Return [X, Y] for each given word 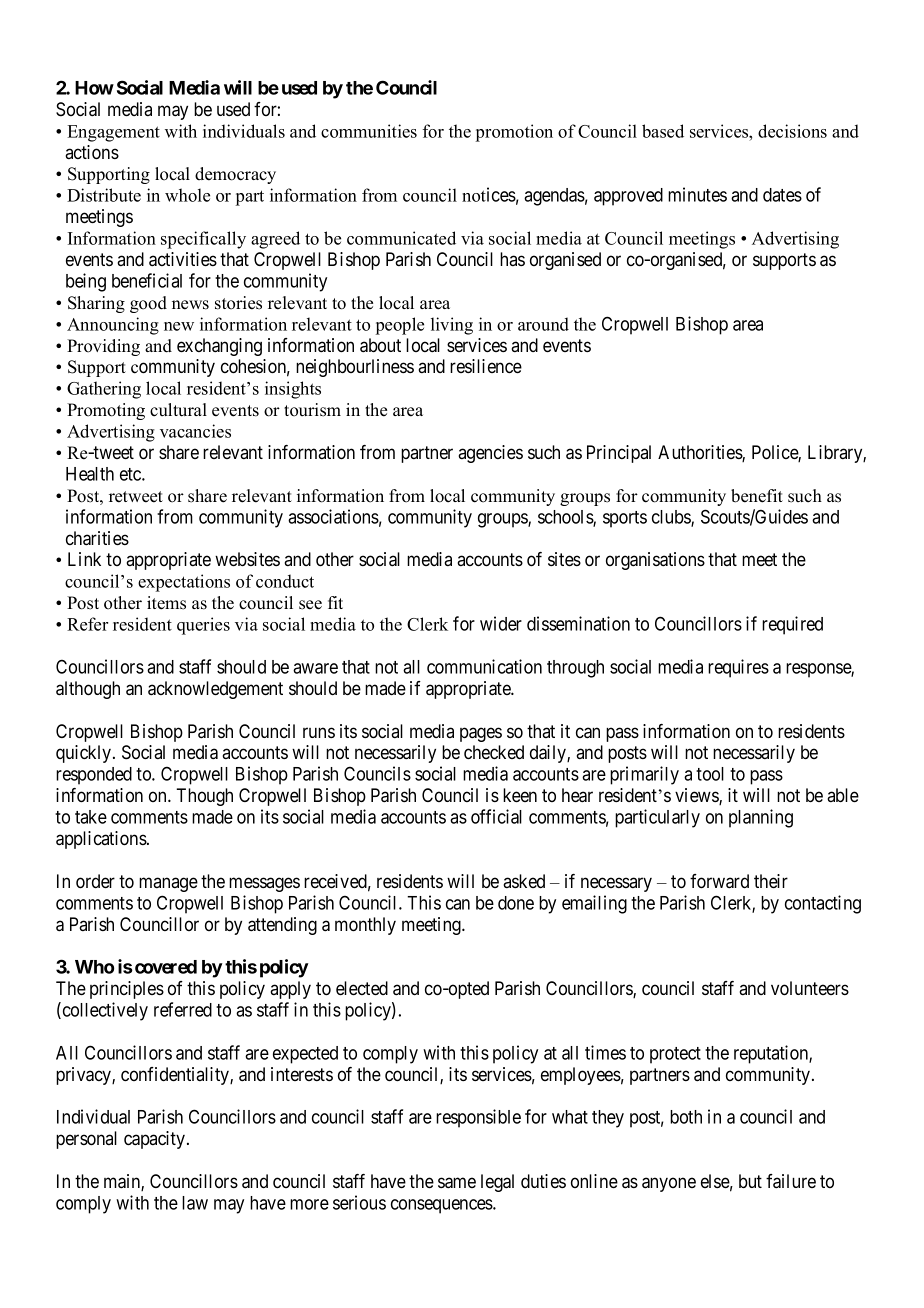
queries [203, 626]
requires [738, 668]
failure [791, 1181]
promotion [514, 133]
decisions [792, 131]
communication [484, 666]
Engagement [113, 133]
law [195, 1203]
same [457, 1183]
